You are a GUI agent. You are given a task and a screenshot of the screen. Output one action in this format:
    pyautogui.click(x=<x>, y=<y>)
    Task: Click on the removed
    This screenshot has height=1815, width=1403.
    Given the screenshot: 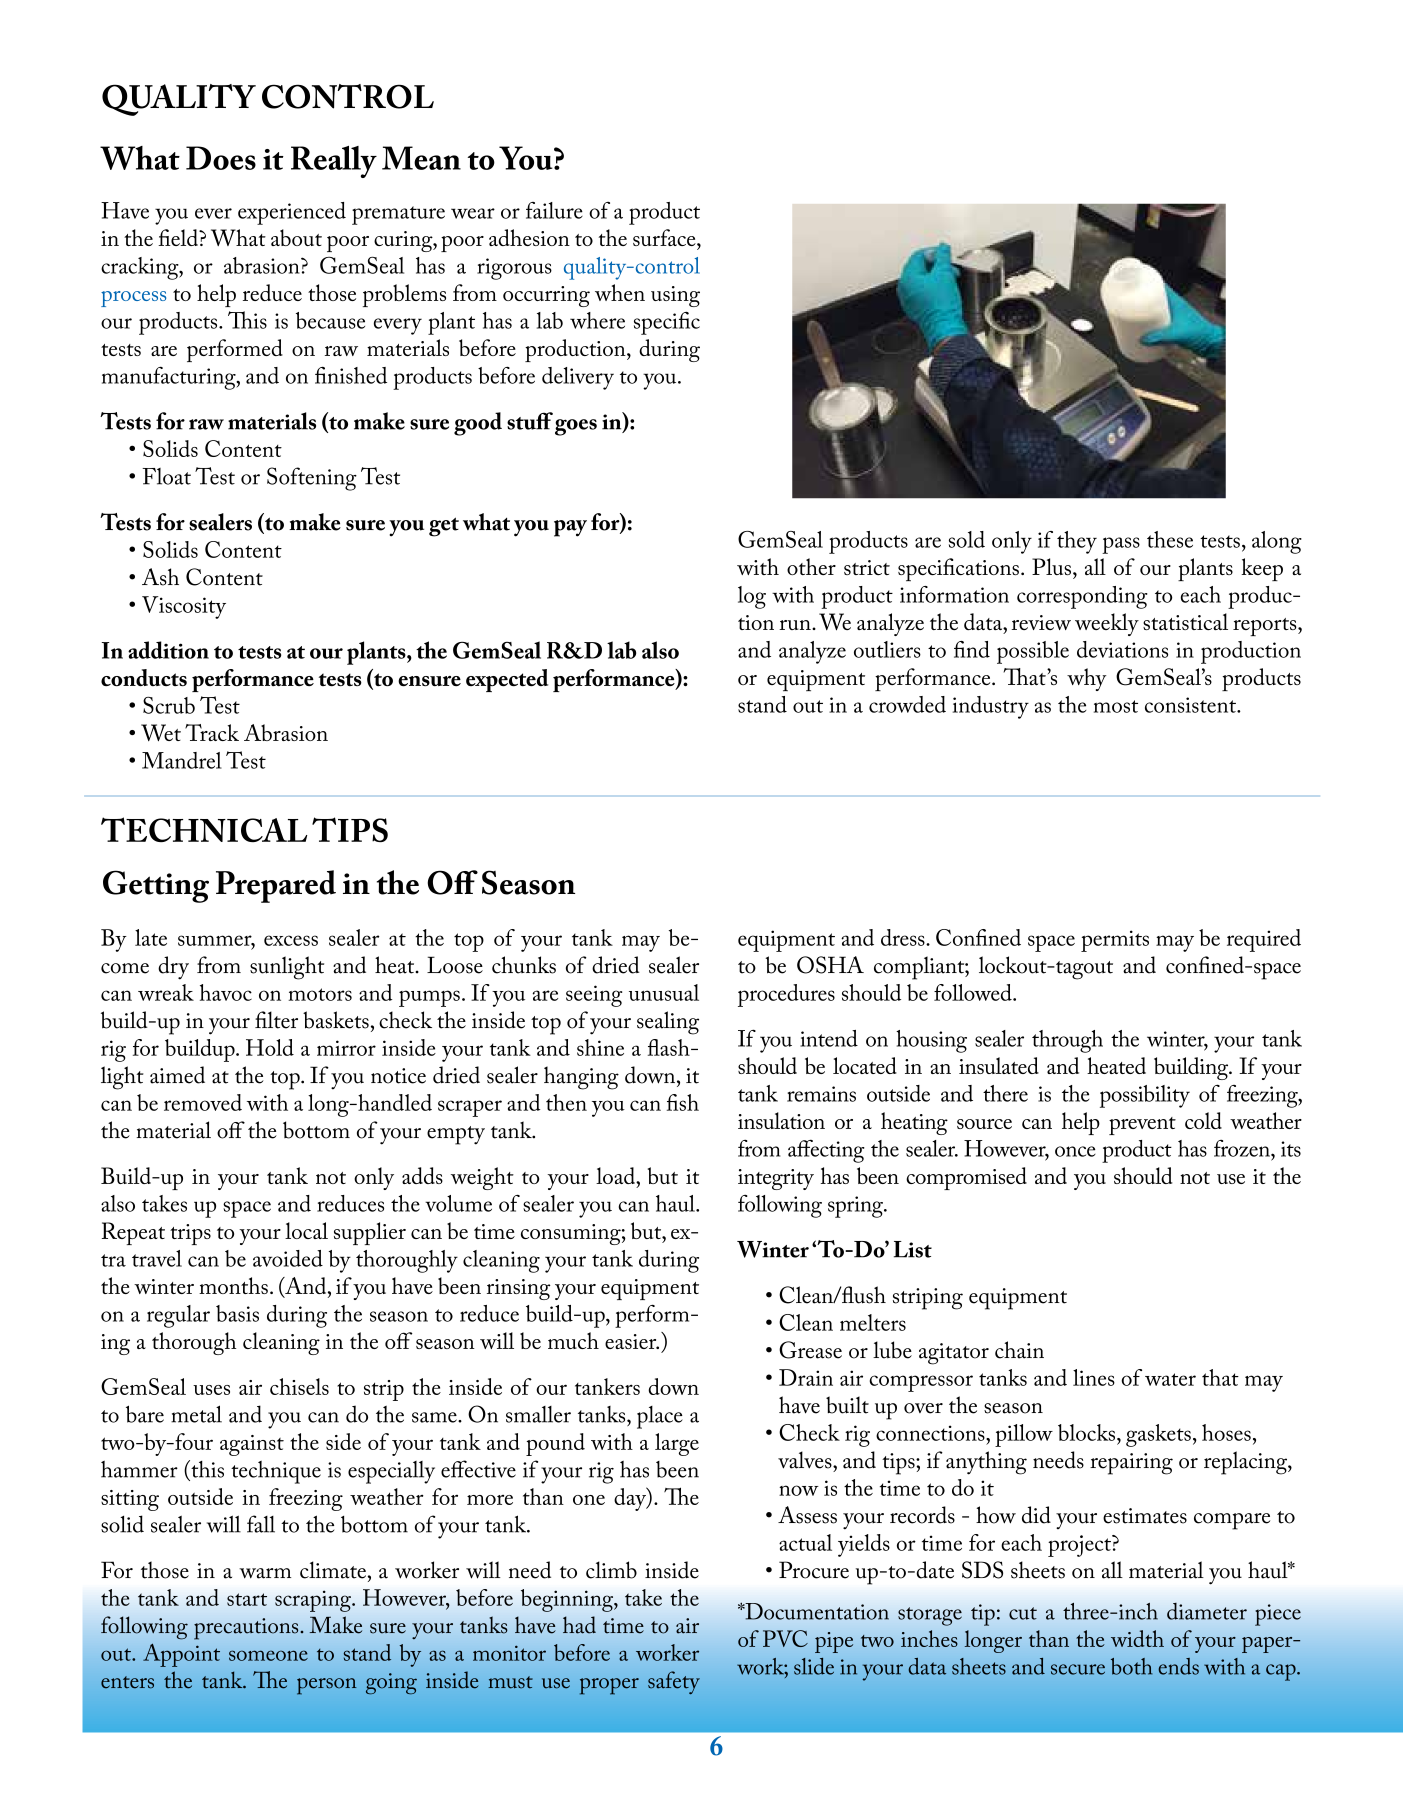 What is the action you would take?
    pyautogui.click(x=203, y=1102)
